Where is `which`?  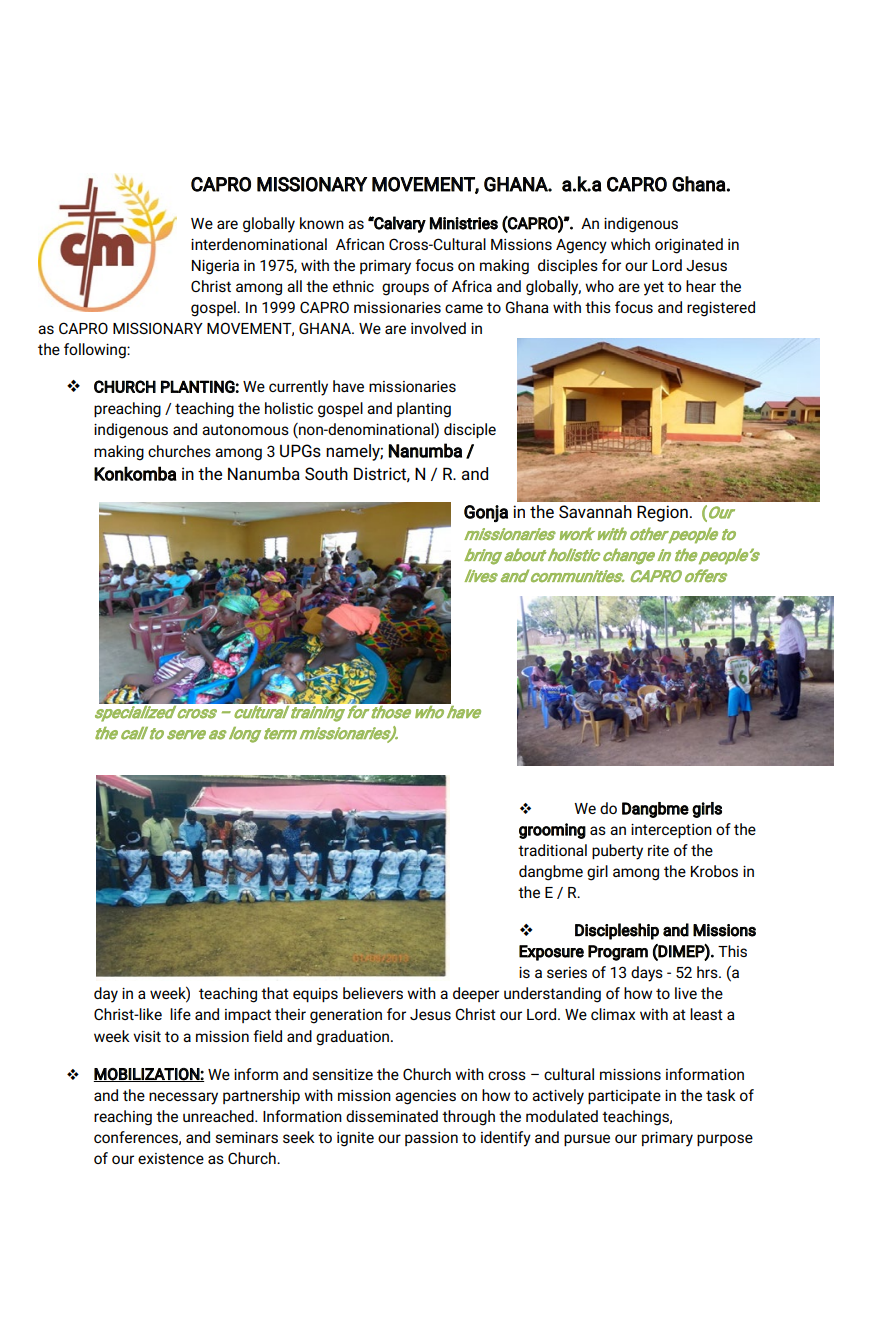
which is located at coordinates (630, 244).
